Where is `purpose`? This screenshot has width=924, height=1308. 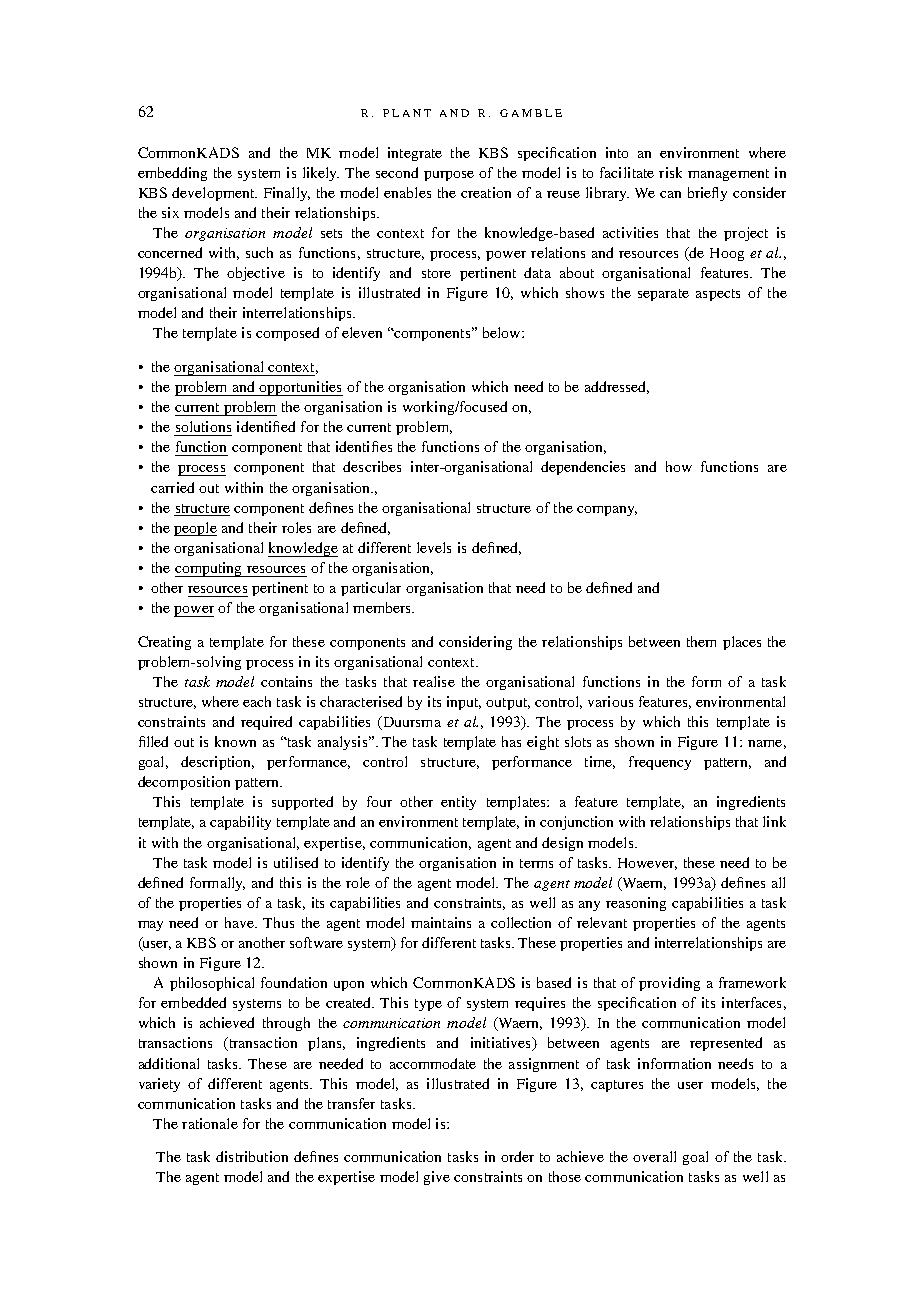 purpose is located at coordinates (449, 176).
